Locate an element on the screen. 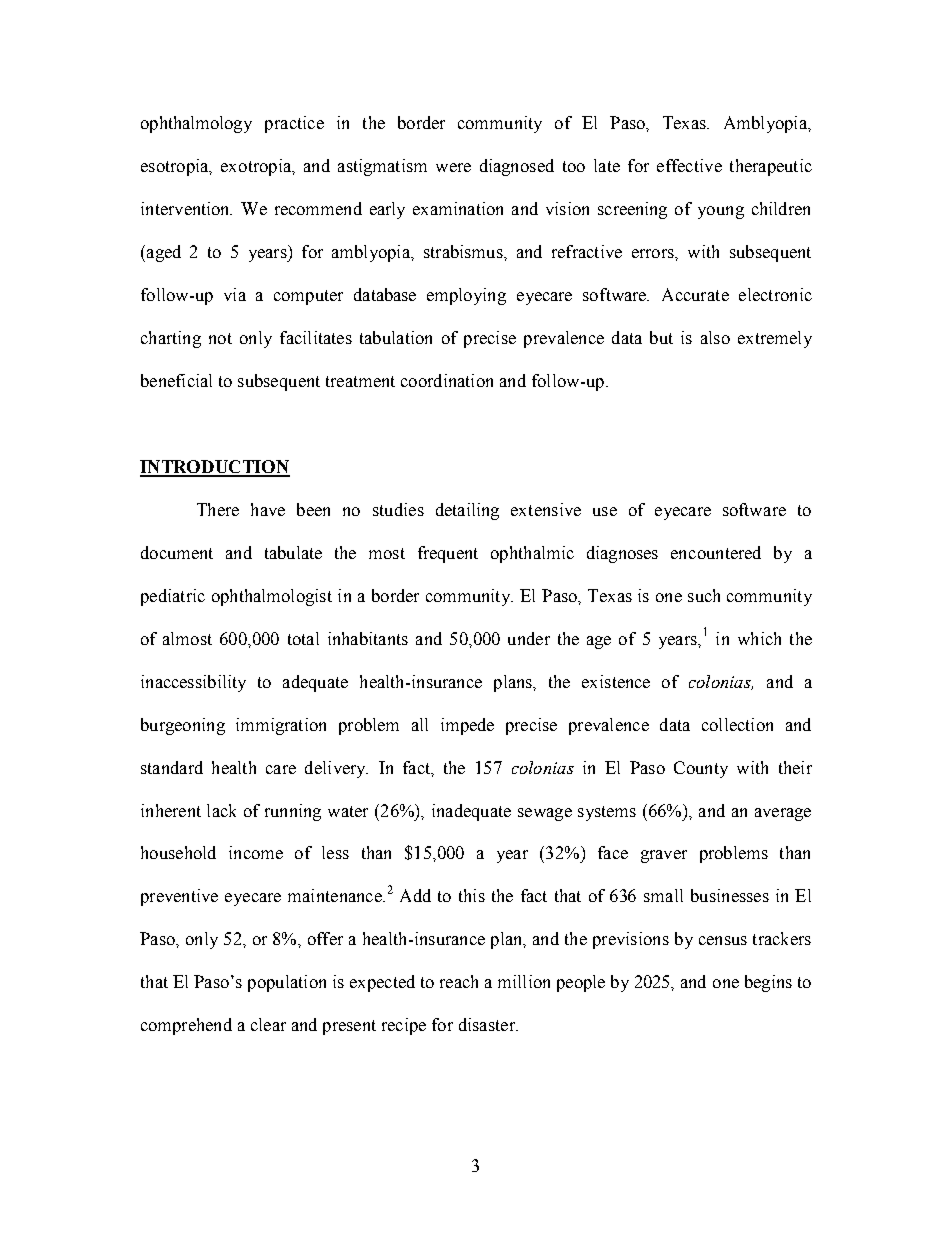 The height and width of the screenshot is (1233, 952). ophthalmology is located at coordinates (196, 124).
